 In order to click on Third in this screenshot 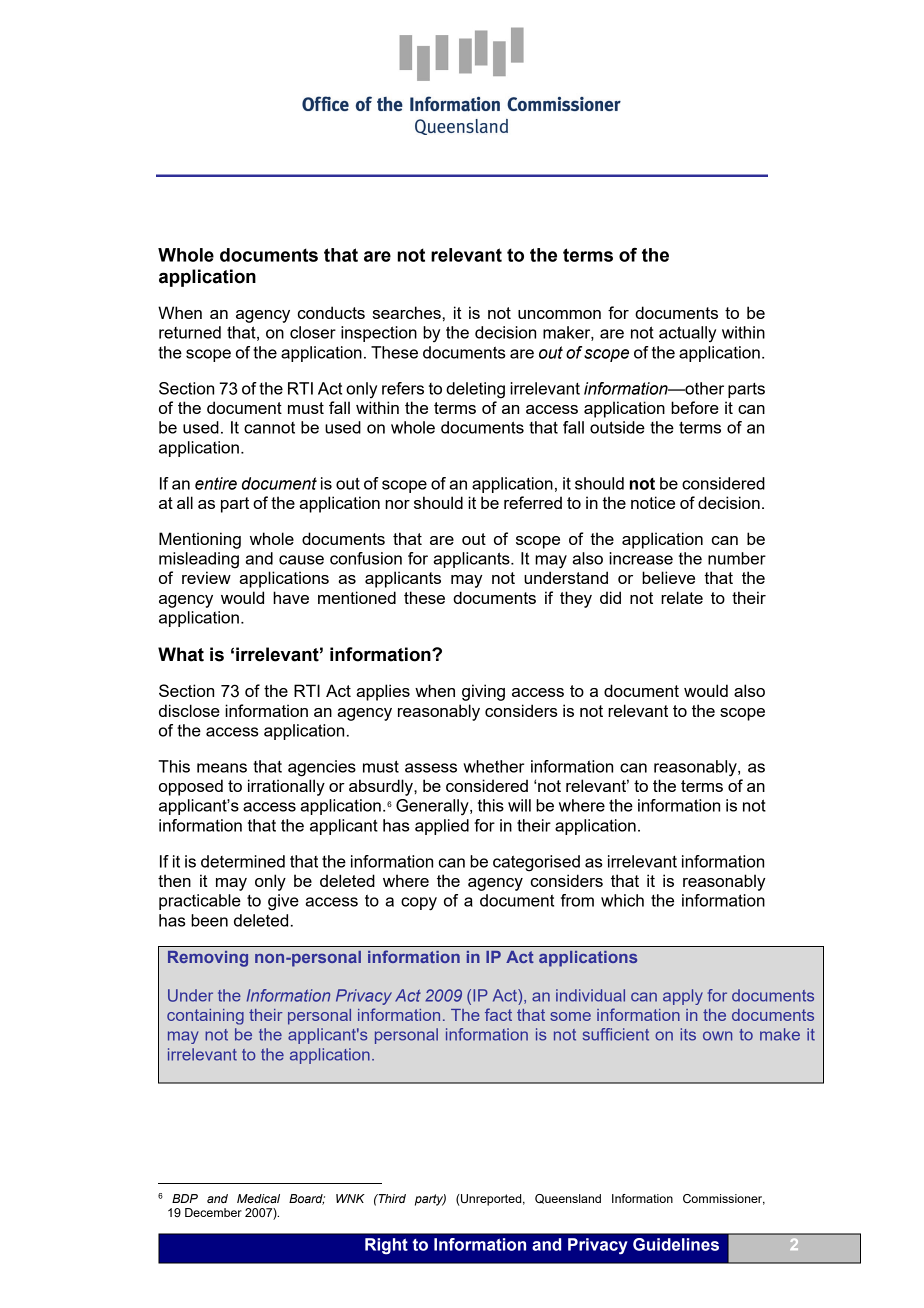, I will do `click(391, 1198)`.
